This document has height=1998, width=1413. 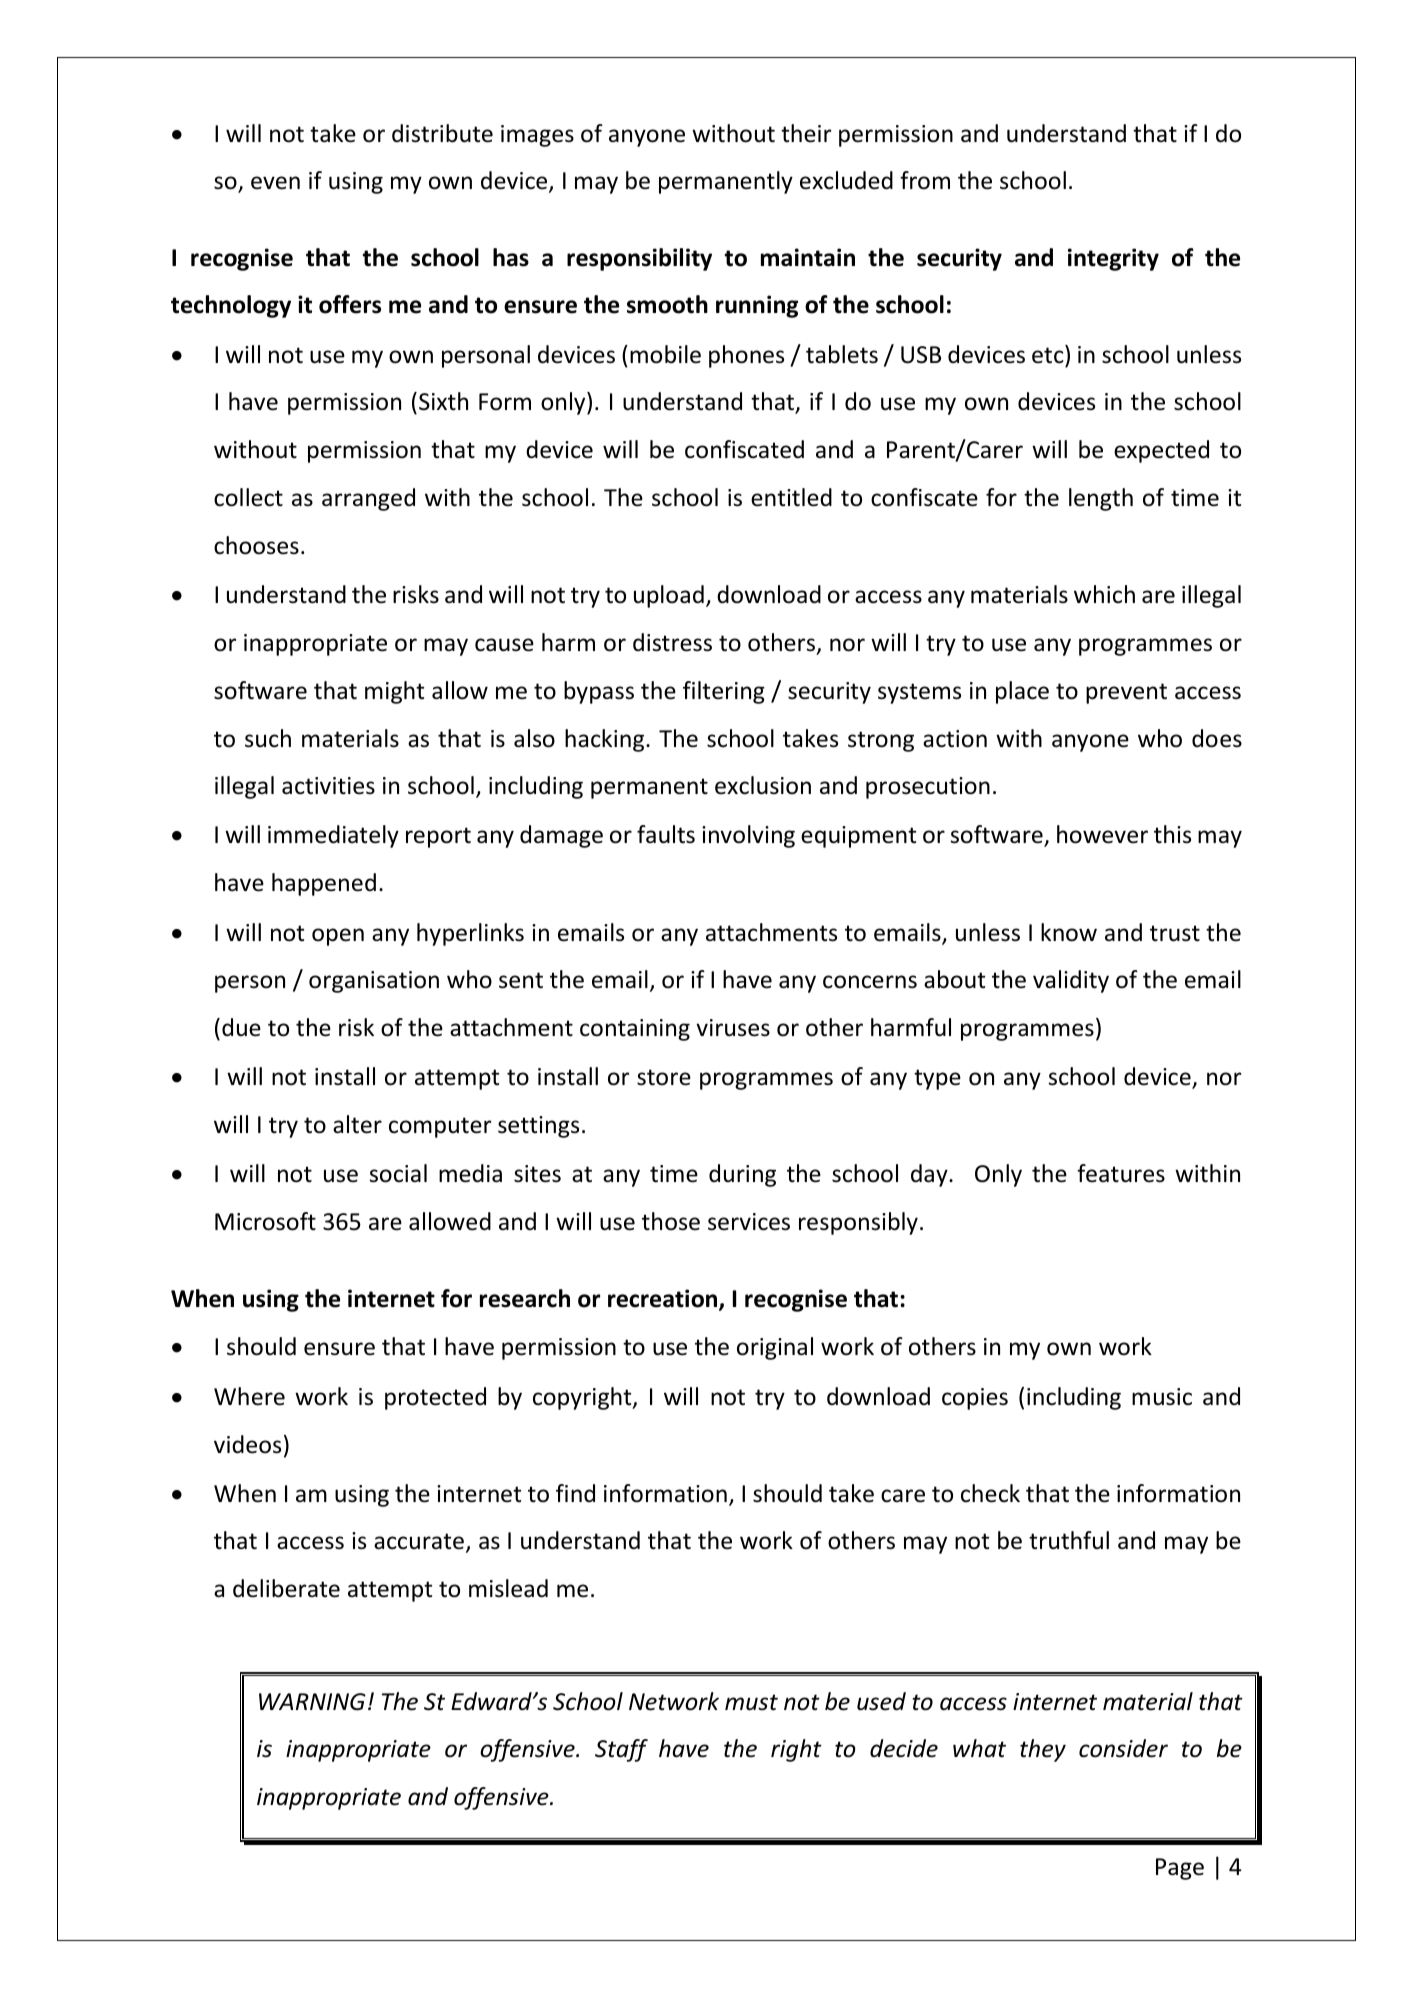 I want to click on filtering, so click(x=724, y=692).
